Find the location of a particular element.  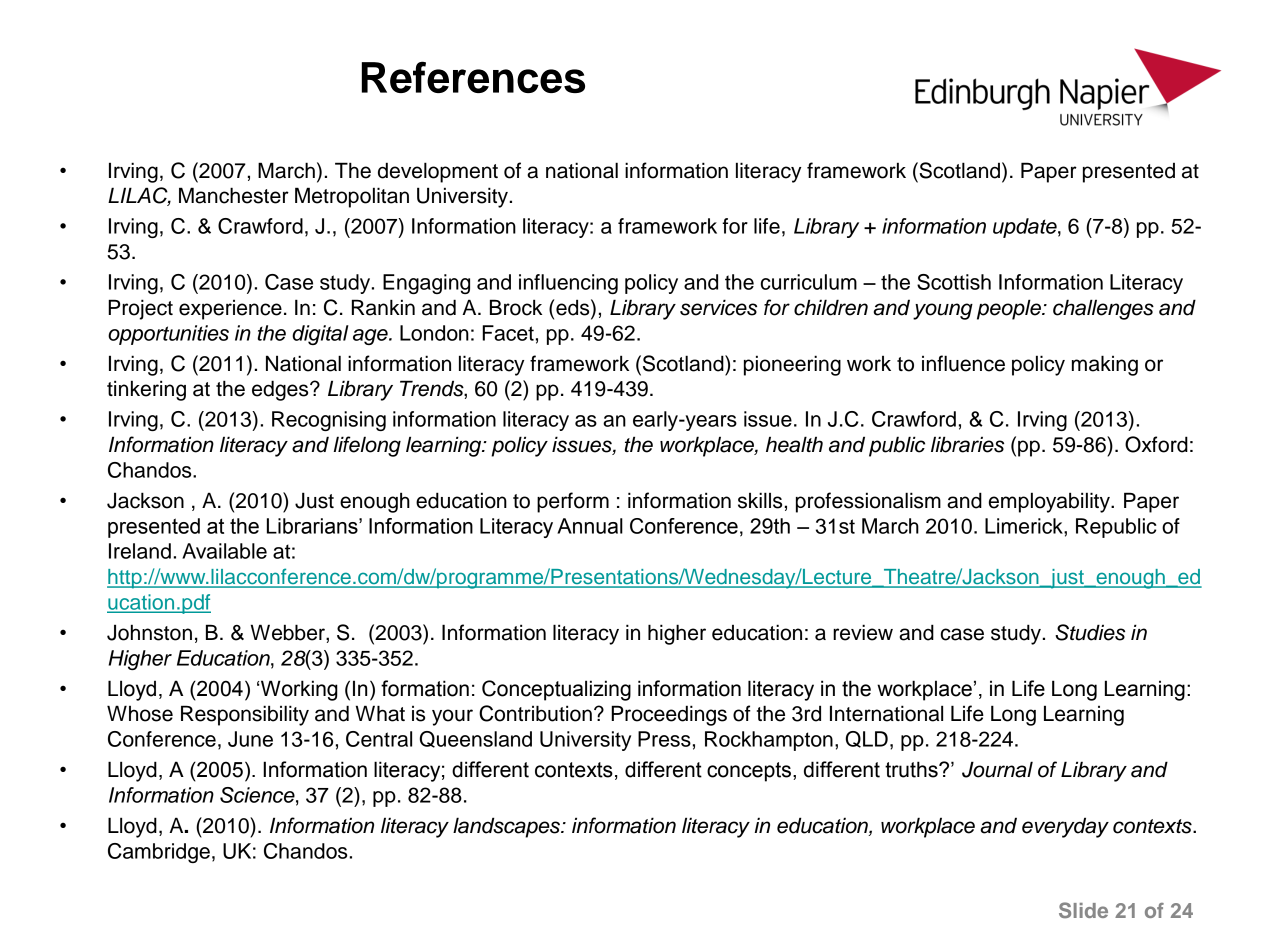

services is located at coordinates (718, 307).
